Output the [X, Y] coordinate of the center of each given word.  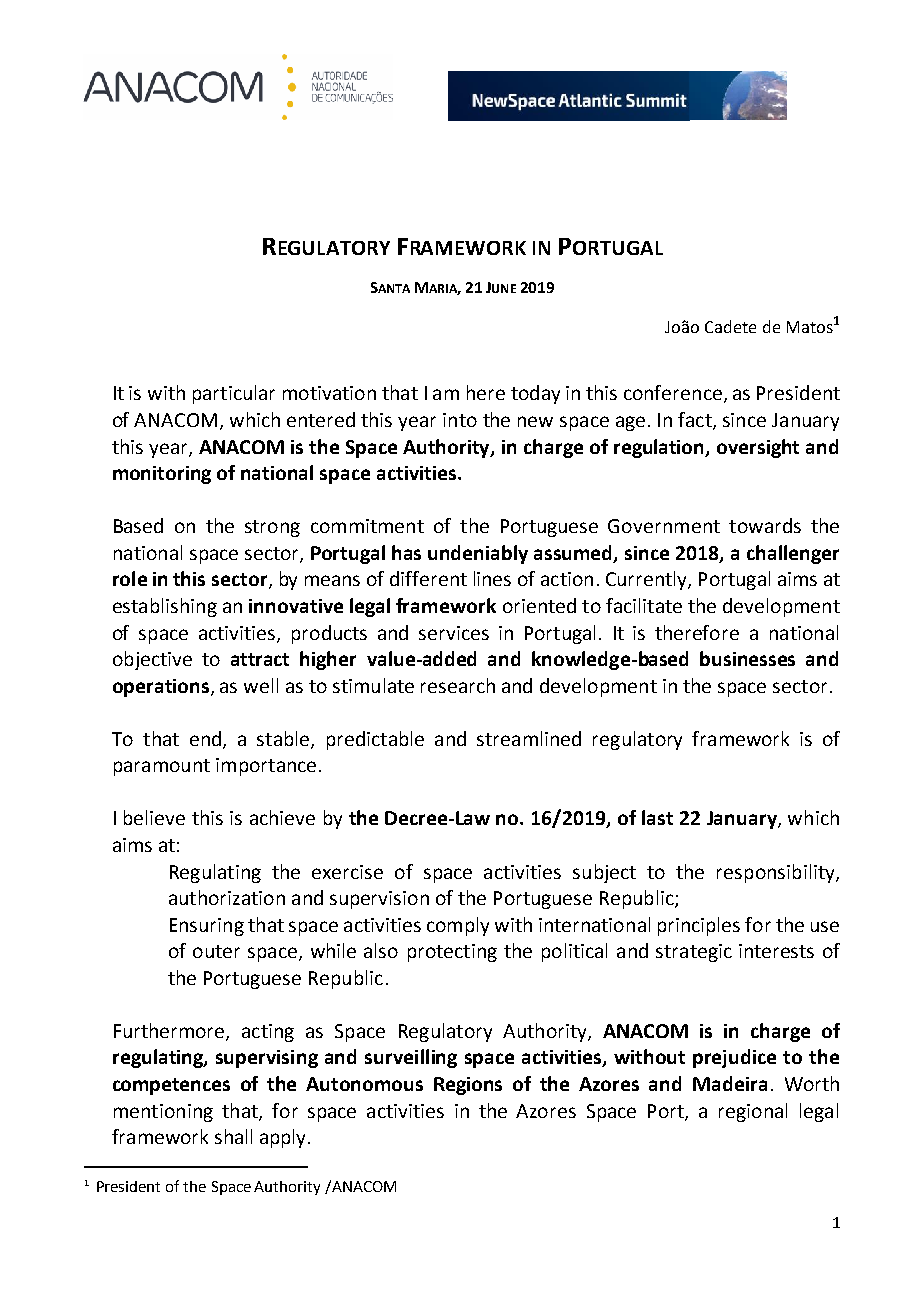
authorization [227, 897]
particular [234, 394]
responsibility [777, 873]
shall [233, 1136]
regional [753, 1112]
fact [696, 421]
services [454, 633]
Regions [468, 1086]
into [460, 420]
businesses [747, 658]
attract [260, 659]
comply [458, 926]
